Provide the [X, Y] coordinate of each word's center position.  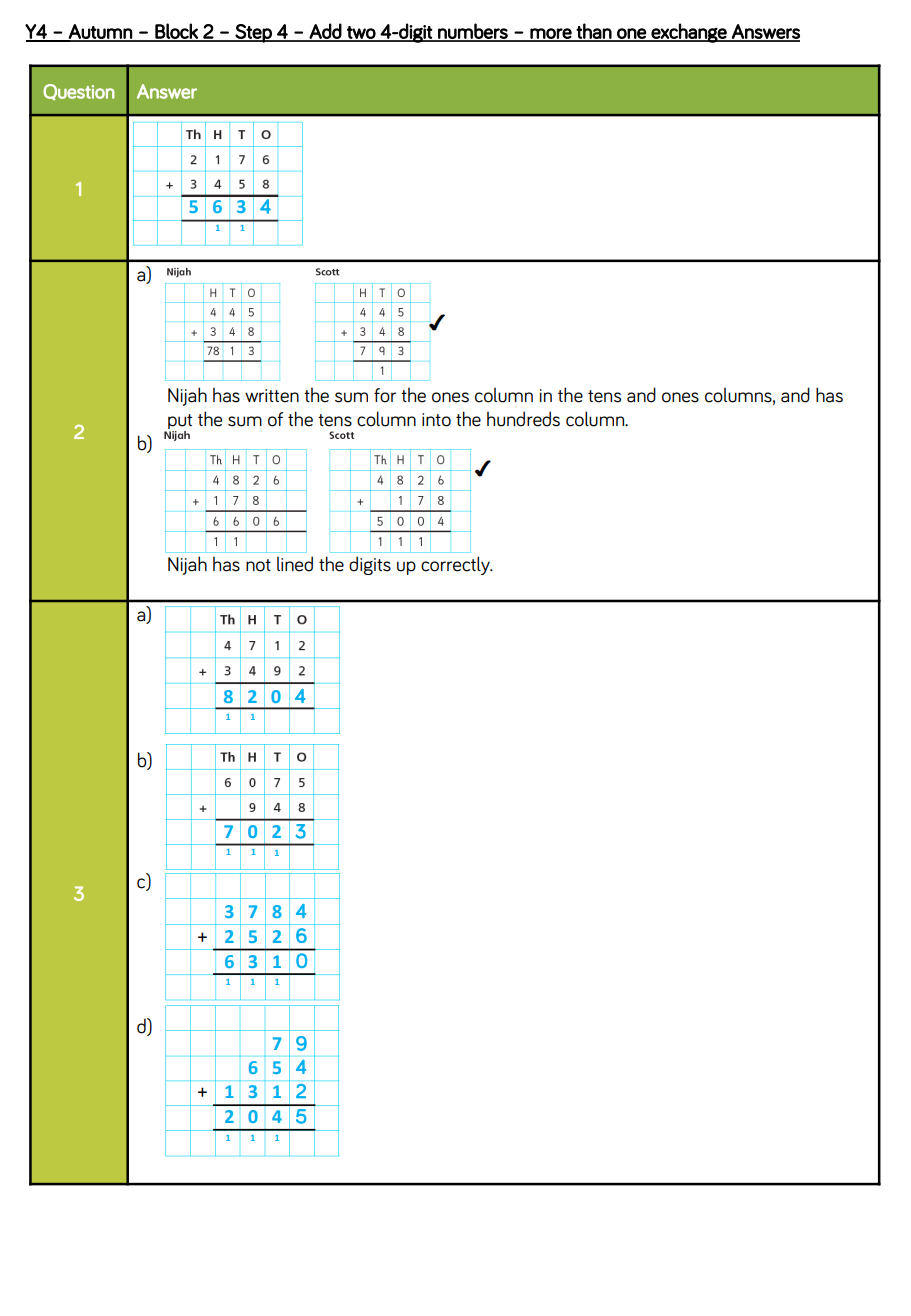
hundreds [523, 419]
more [551, 34]
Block [176, 32]
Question [79, 92]
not [258, 565]
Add [325, 32]
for [385, 395]
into [436, 420]
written [272, 396]
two [361, 33]
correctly [456, 565]
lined [295, 564]
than [594, 32]
